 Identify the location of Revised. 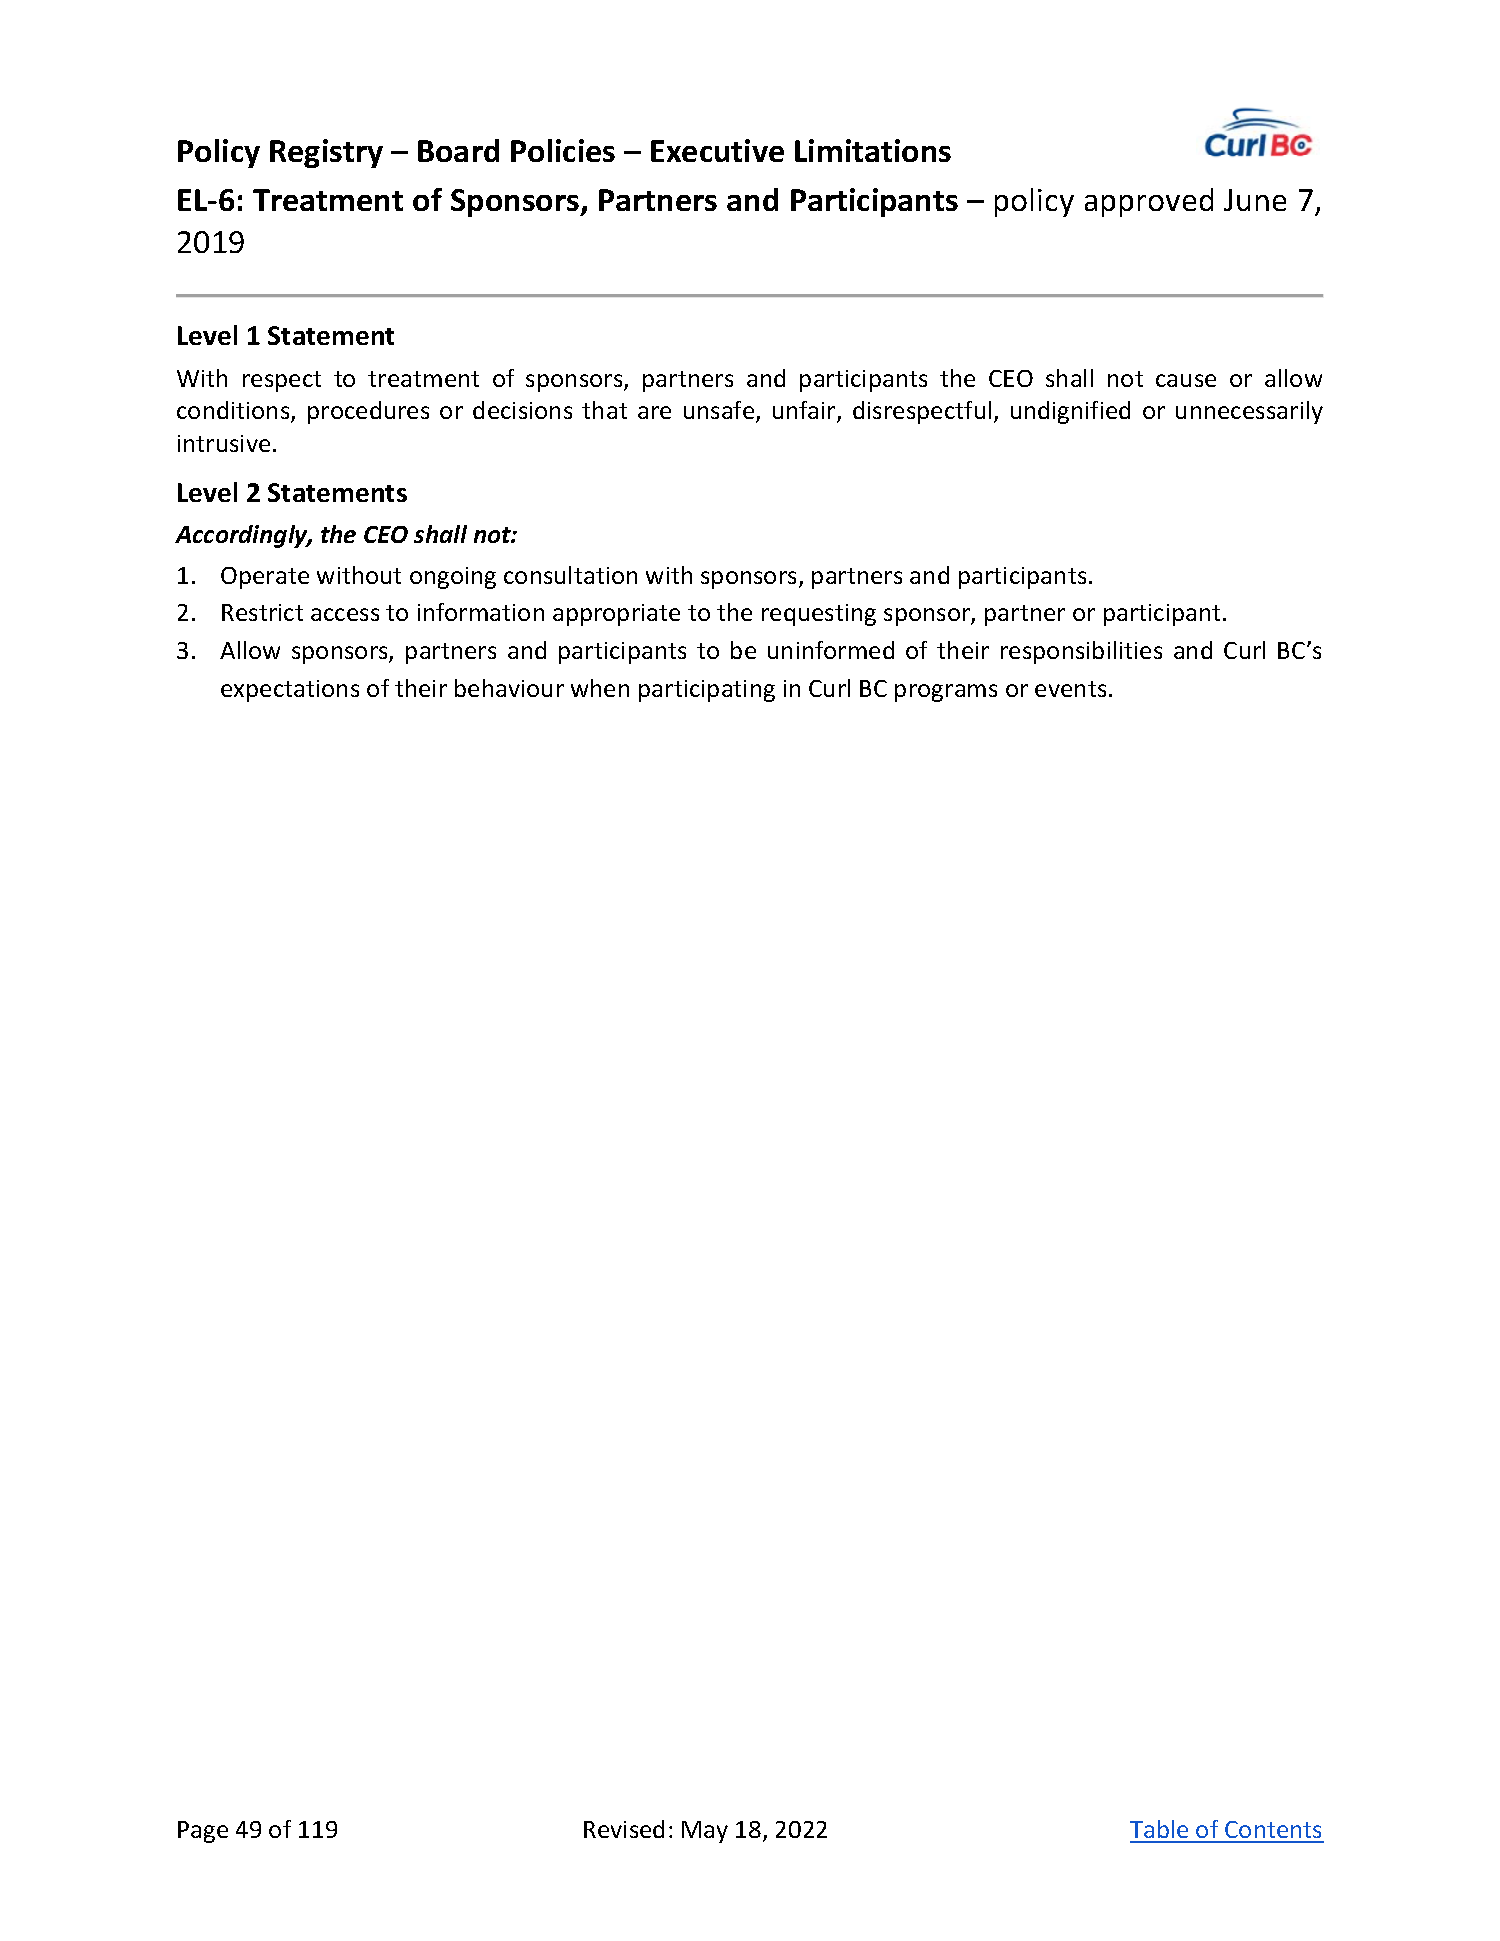
(624, 1829).
